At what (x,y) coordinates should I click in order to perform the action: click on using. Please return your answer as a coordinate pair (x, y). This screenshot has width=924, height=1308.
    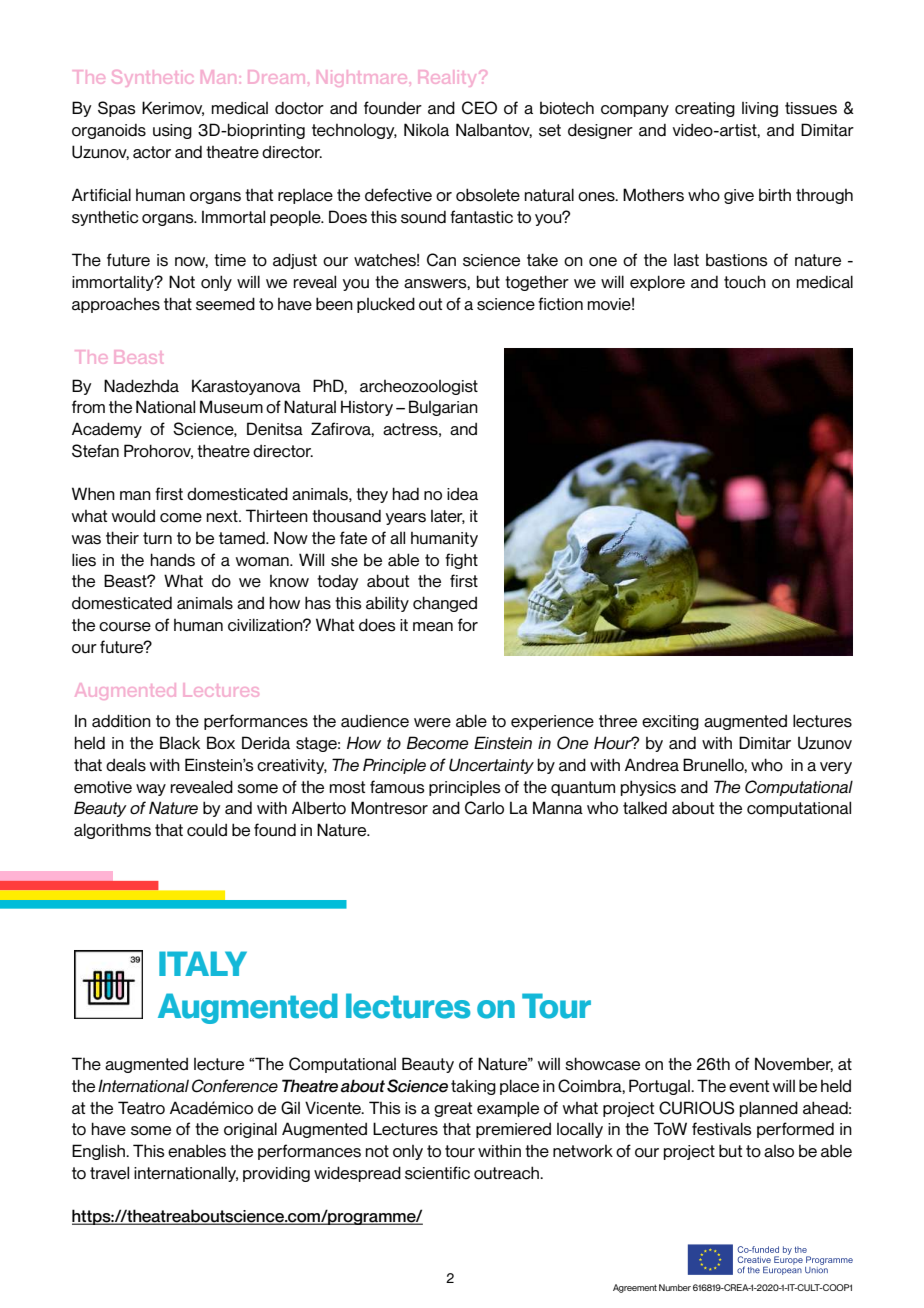
    Looking at the image, I should click on (172, 131).
